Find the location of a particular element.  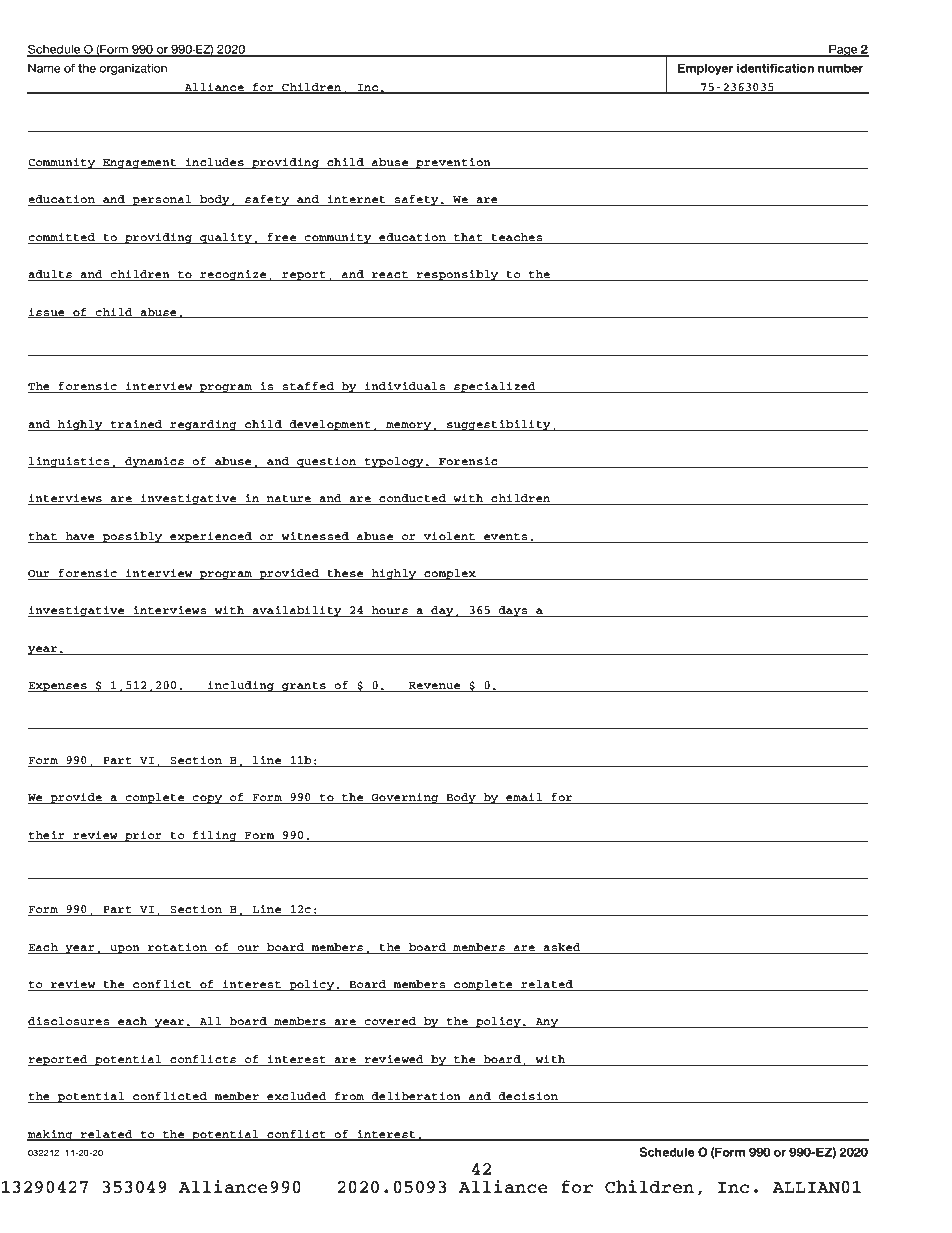

deliberation is located at coordinates (416, 1097).
